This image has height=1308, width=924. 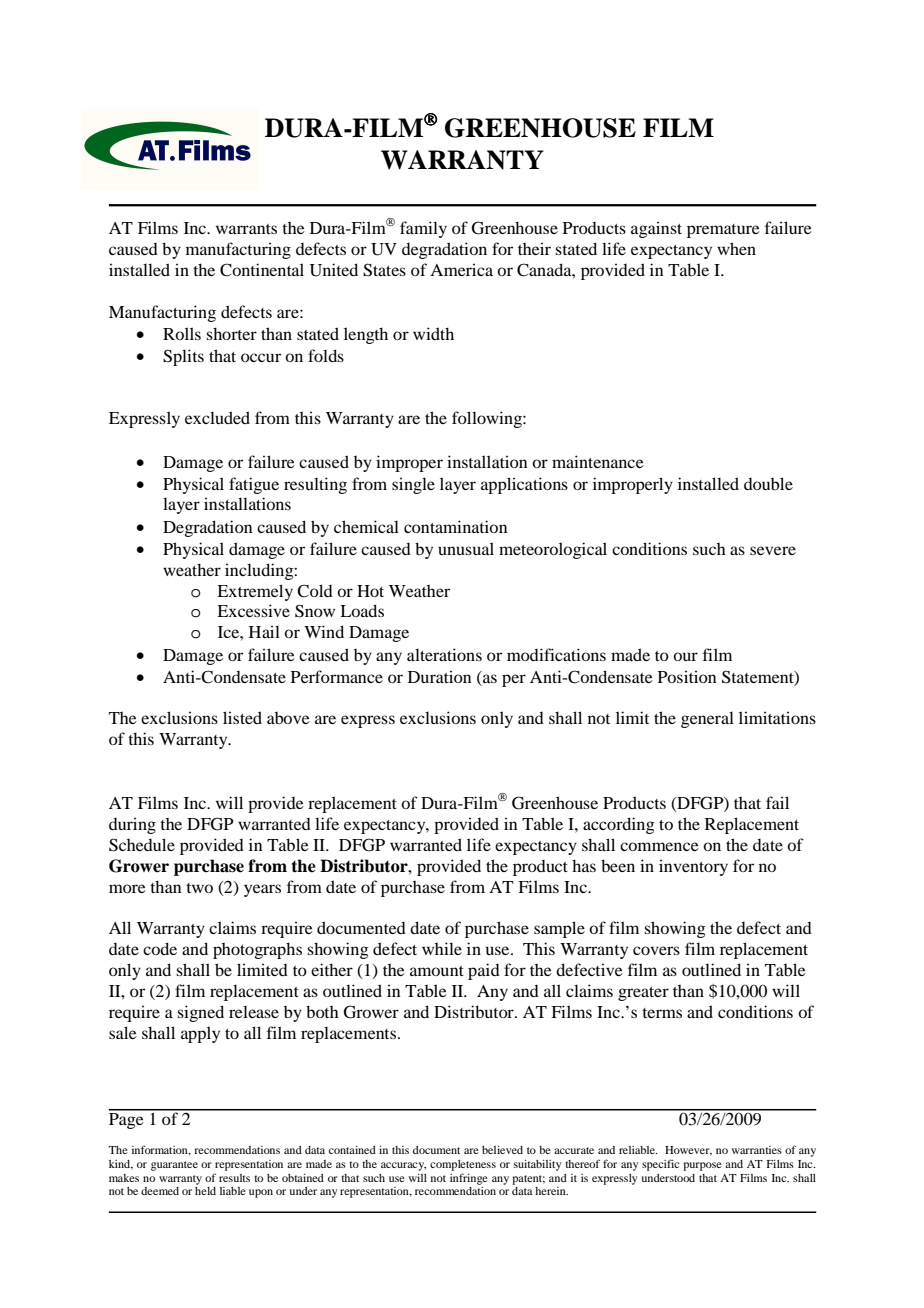 What do you see at coordinates (461, 269) in the image?
I see `America` at bounding box center [461, 269].
